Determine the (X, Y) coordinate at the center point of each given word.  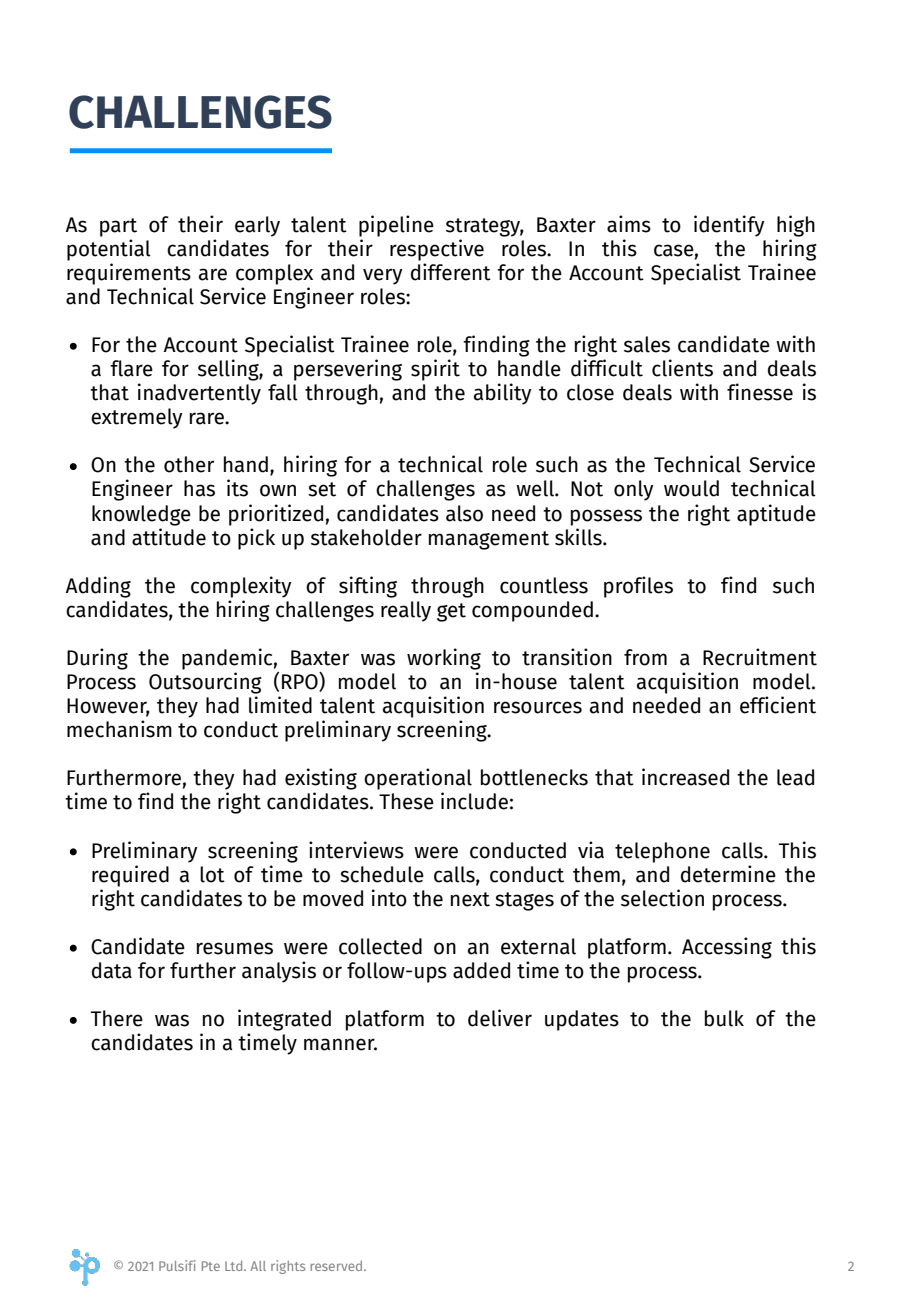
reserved (338, 1266)
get (451, 612)
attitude (169, 537)
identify (729, 226)
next (470, 899)
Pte (211, 1266)
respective (437, 250)
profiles (638, 587)
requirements (129, 274)
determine (728, 874)
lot (212, 874)
